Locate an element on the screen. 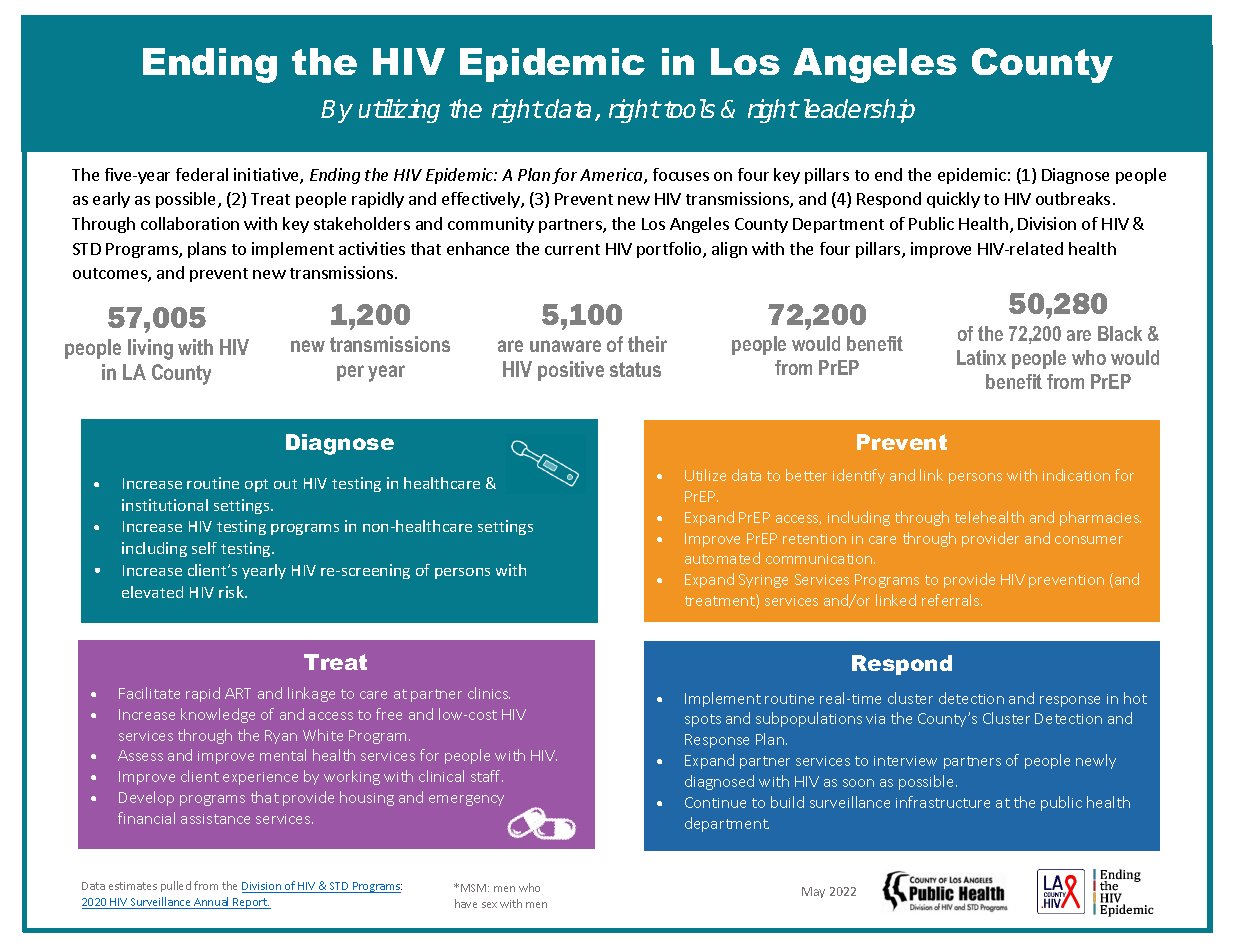  hot is located at coordinates (1135, 698).
